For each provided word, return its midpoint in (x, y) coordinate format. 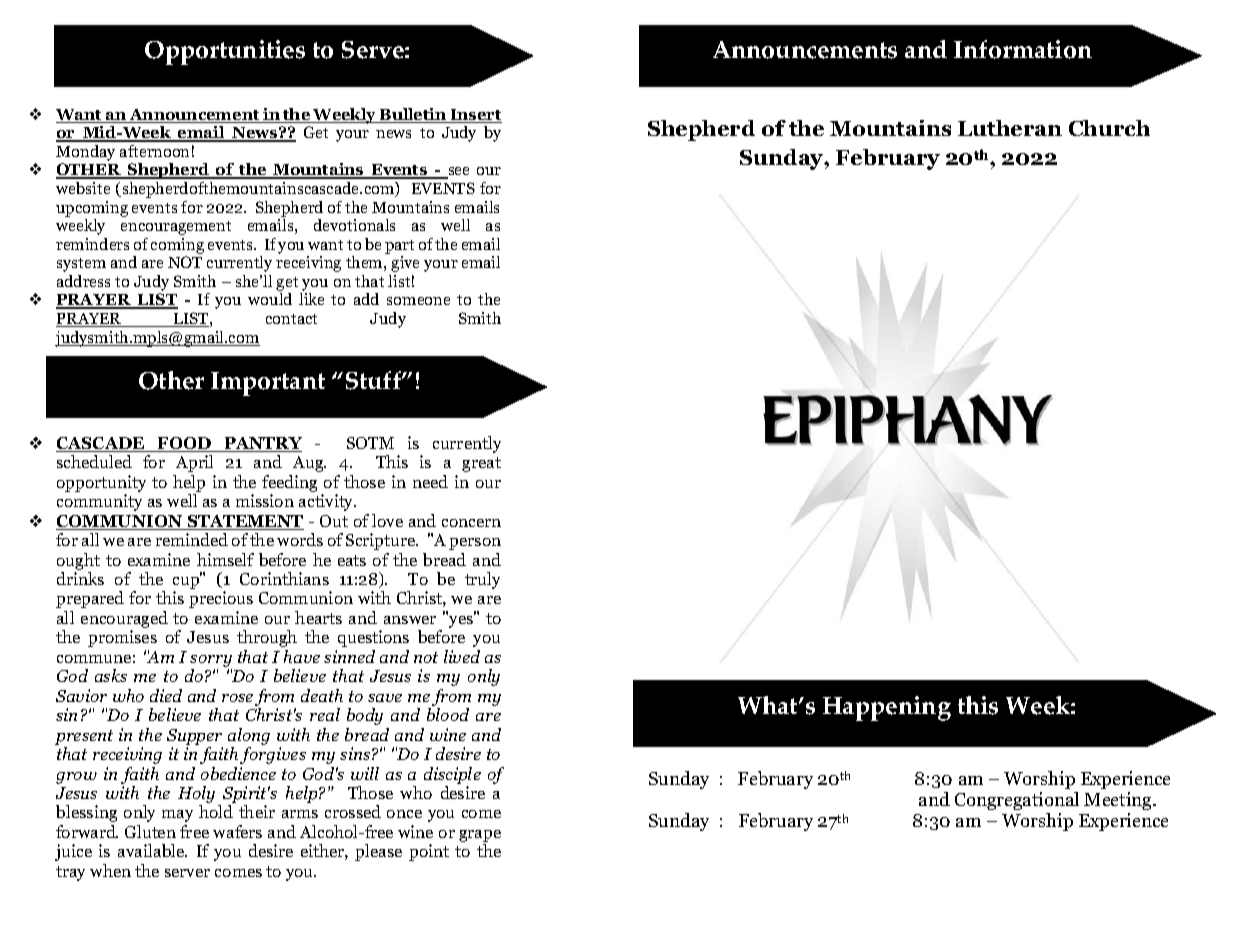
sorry (211, 661)
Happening (887, 708)
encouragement (176, 228)
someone (418, 301)
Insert (475, 116)
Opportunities (225, 52)
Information (1023, 49)
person (475, 544)
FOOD (184, 444)
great (481, 464)
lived (462, 656)
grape (480, 837)
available (152, 850)
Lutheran (1010, 128)
